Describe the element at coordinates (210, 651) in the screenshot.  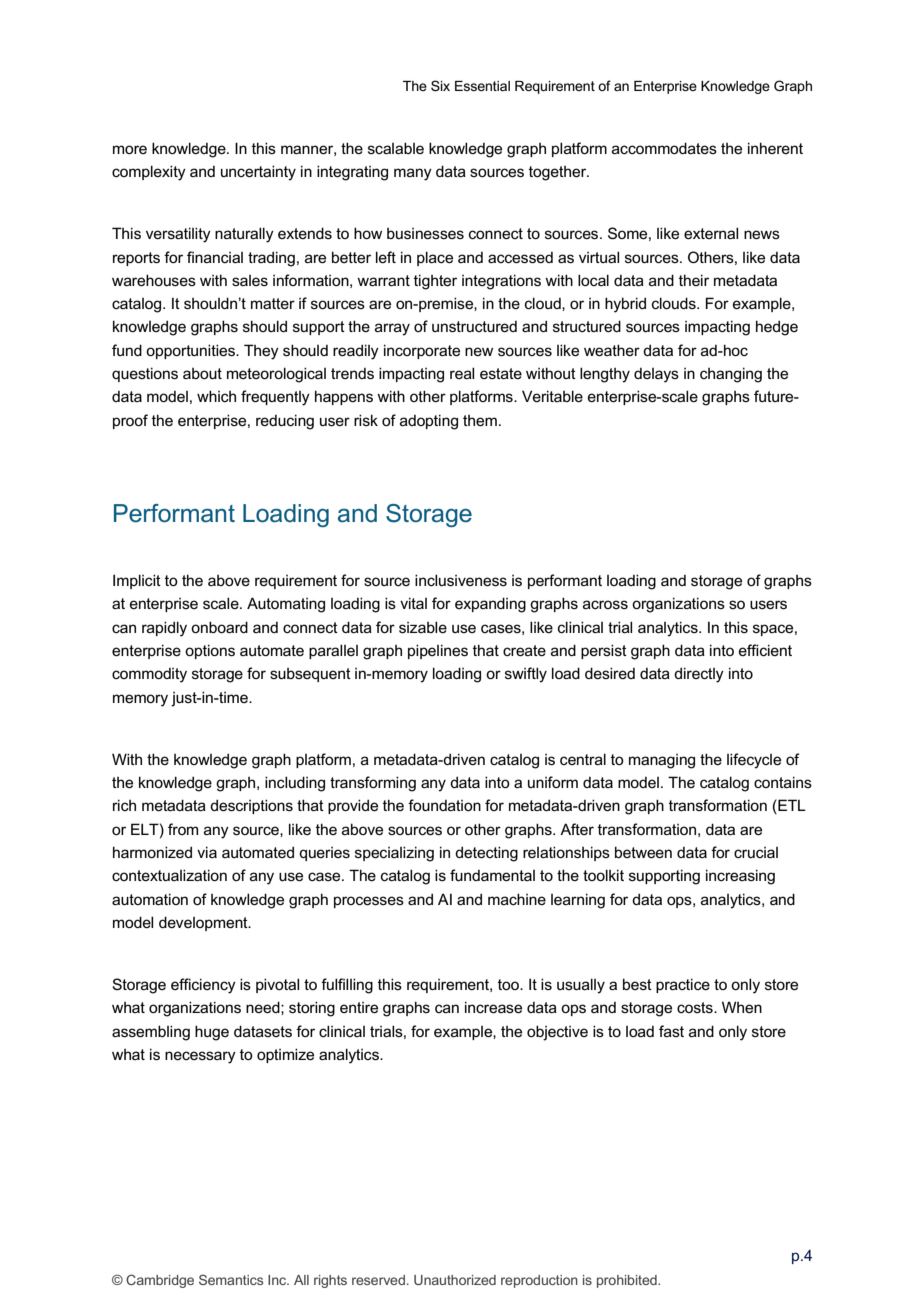
I see `options` at that location.
